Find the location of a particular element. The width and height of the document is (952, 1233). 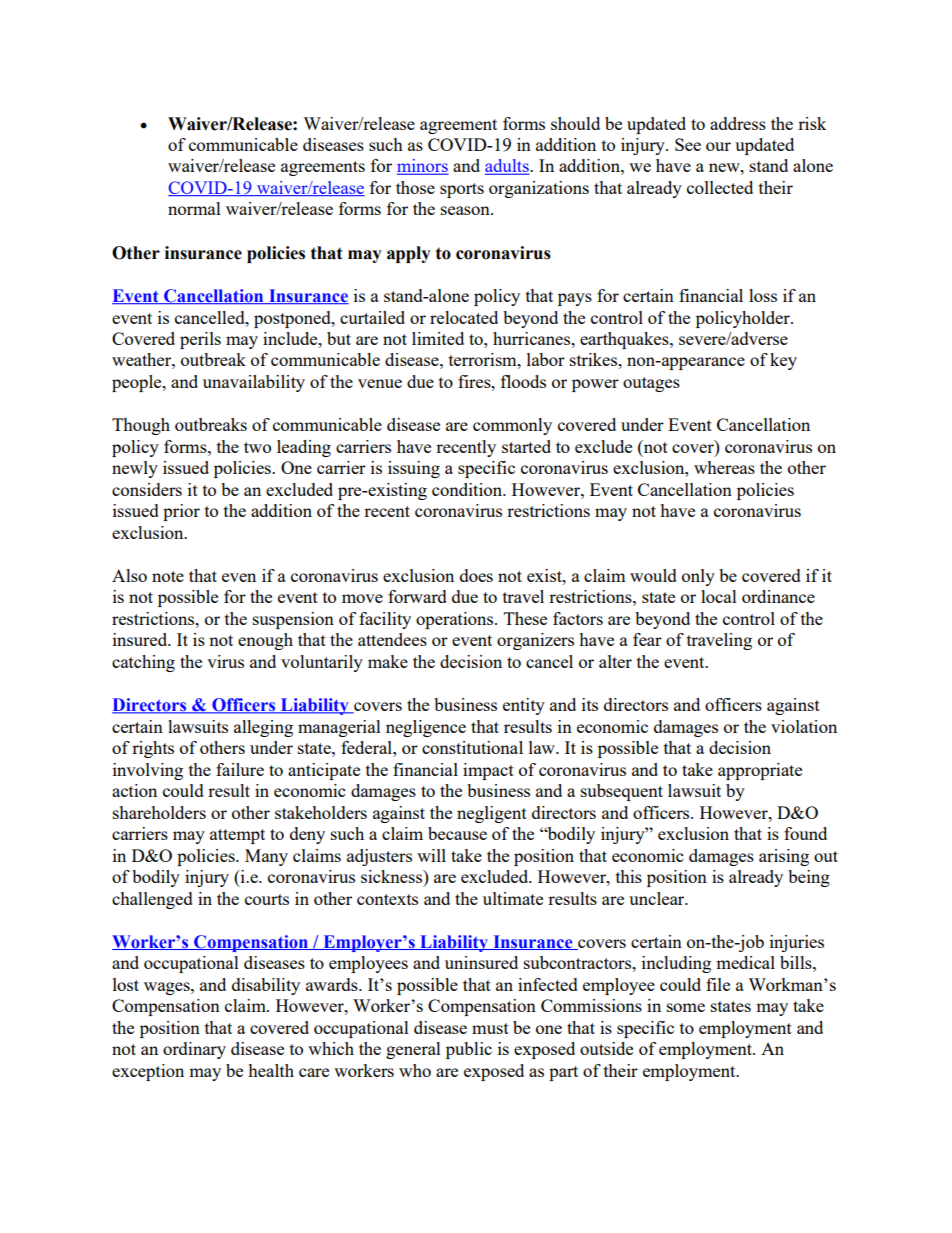

adults is located at coordinates (508, 167).
